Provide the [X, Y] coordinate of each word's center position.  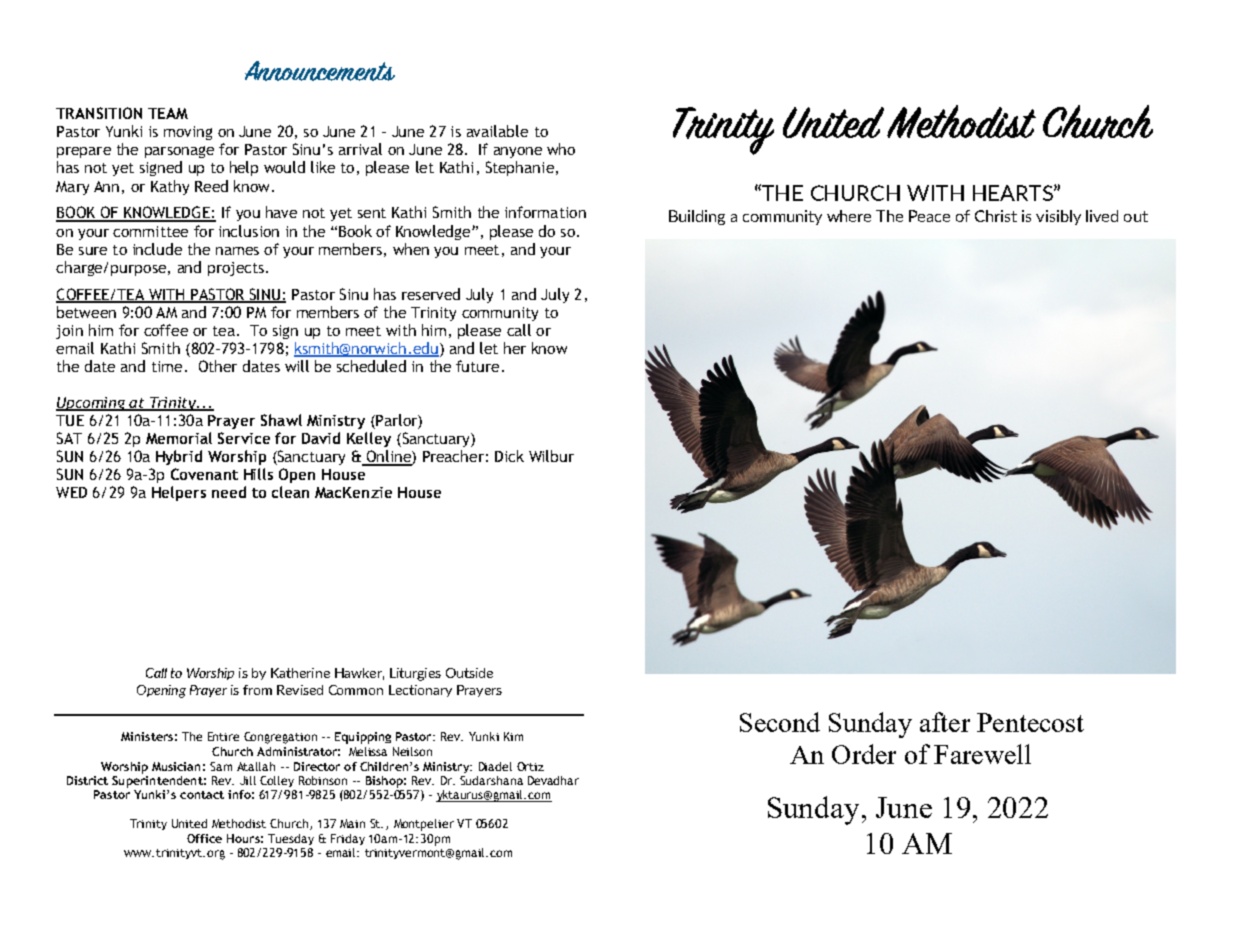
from [257, 690]
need [229, 492]
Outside [469, 673]
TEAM [168, 113]
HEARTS [1014, 193]
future [477, 366]
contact [202, 795]
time [167, 366]
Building [697, 217]
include [157, 249]
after [945, 722]
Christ [996, 216]
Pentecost [1030, 722]
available [497, 131]
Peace [929, 216]
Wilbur [551, 456]
